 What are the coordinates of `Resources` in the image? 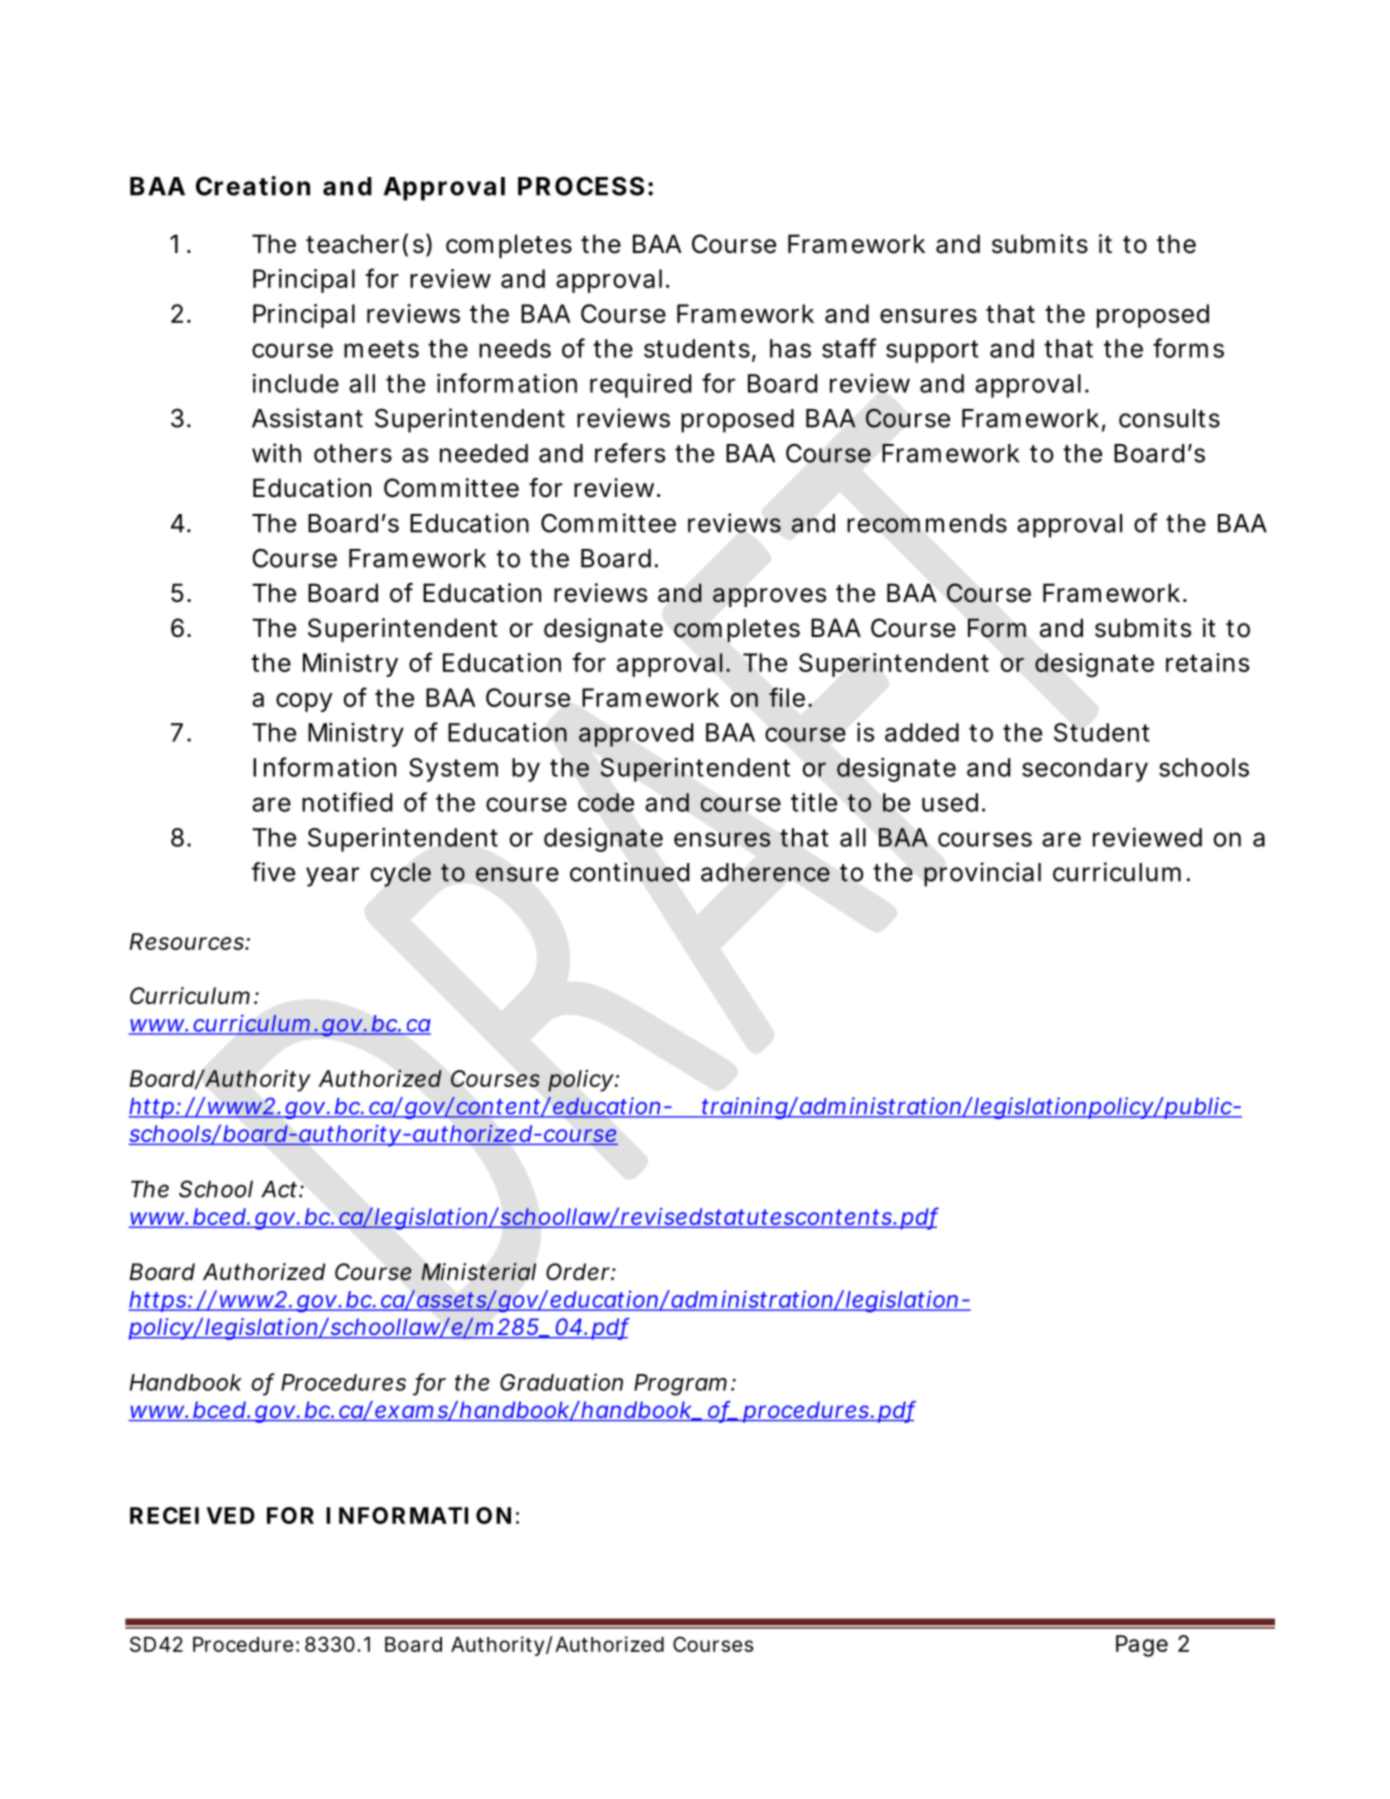 It's located at (187, 941).
